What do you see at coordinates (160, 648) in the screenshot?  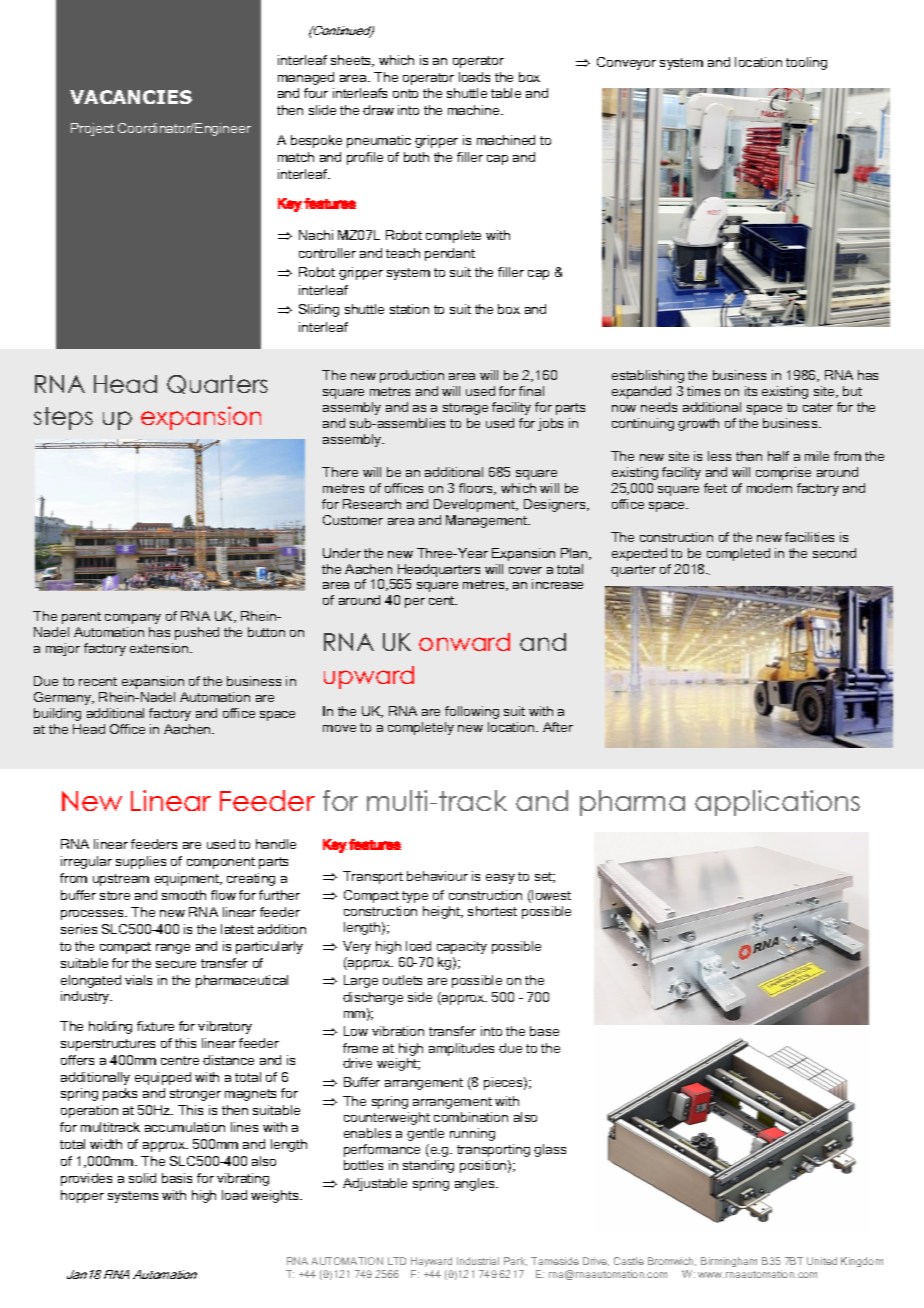 I see `extension` at bounding box center [160, 648].
